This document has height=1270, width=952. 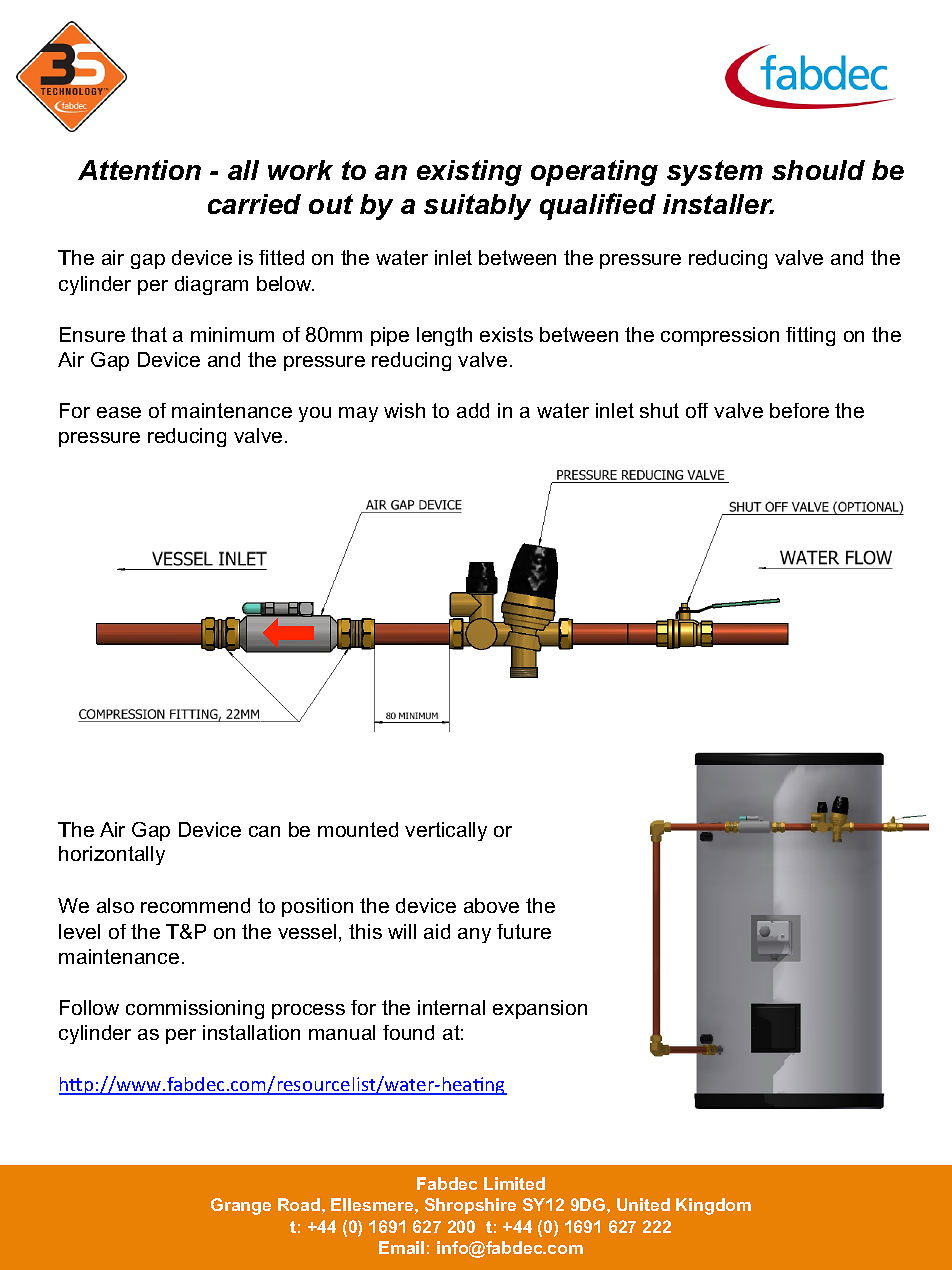 I want to click on Grange, so click(x=241, y=1206).
